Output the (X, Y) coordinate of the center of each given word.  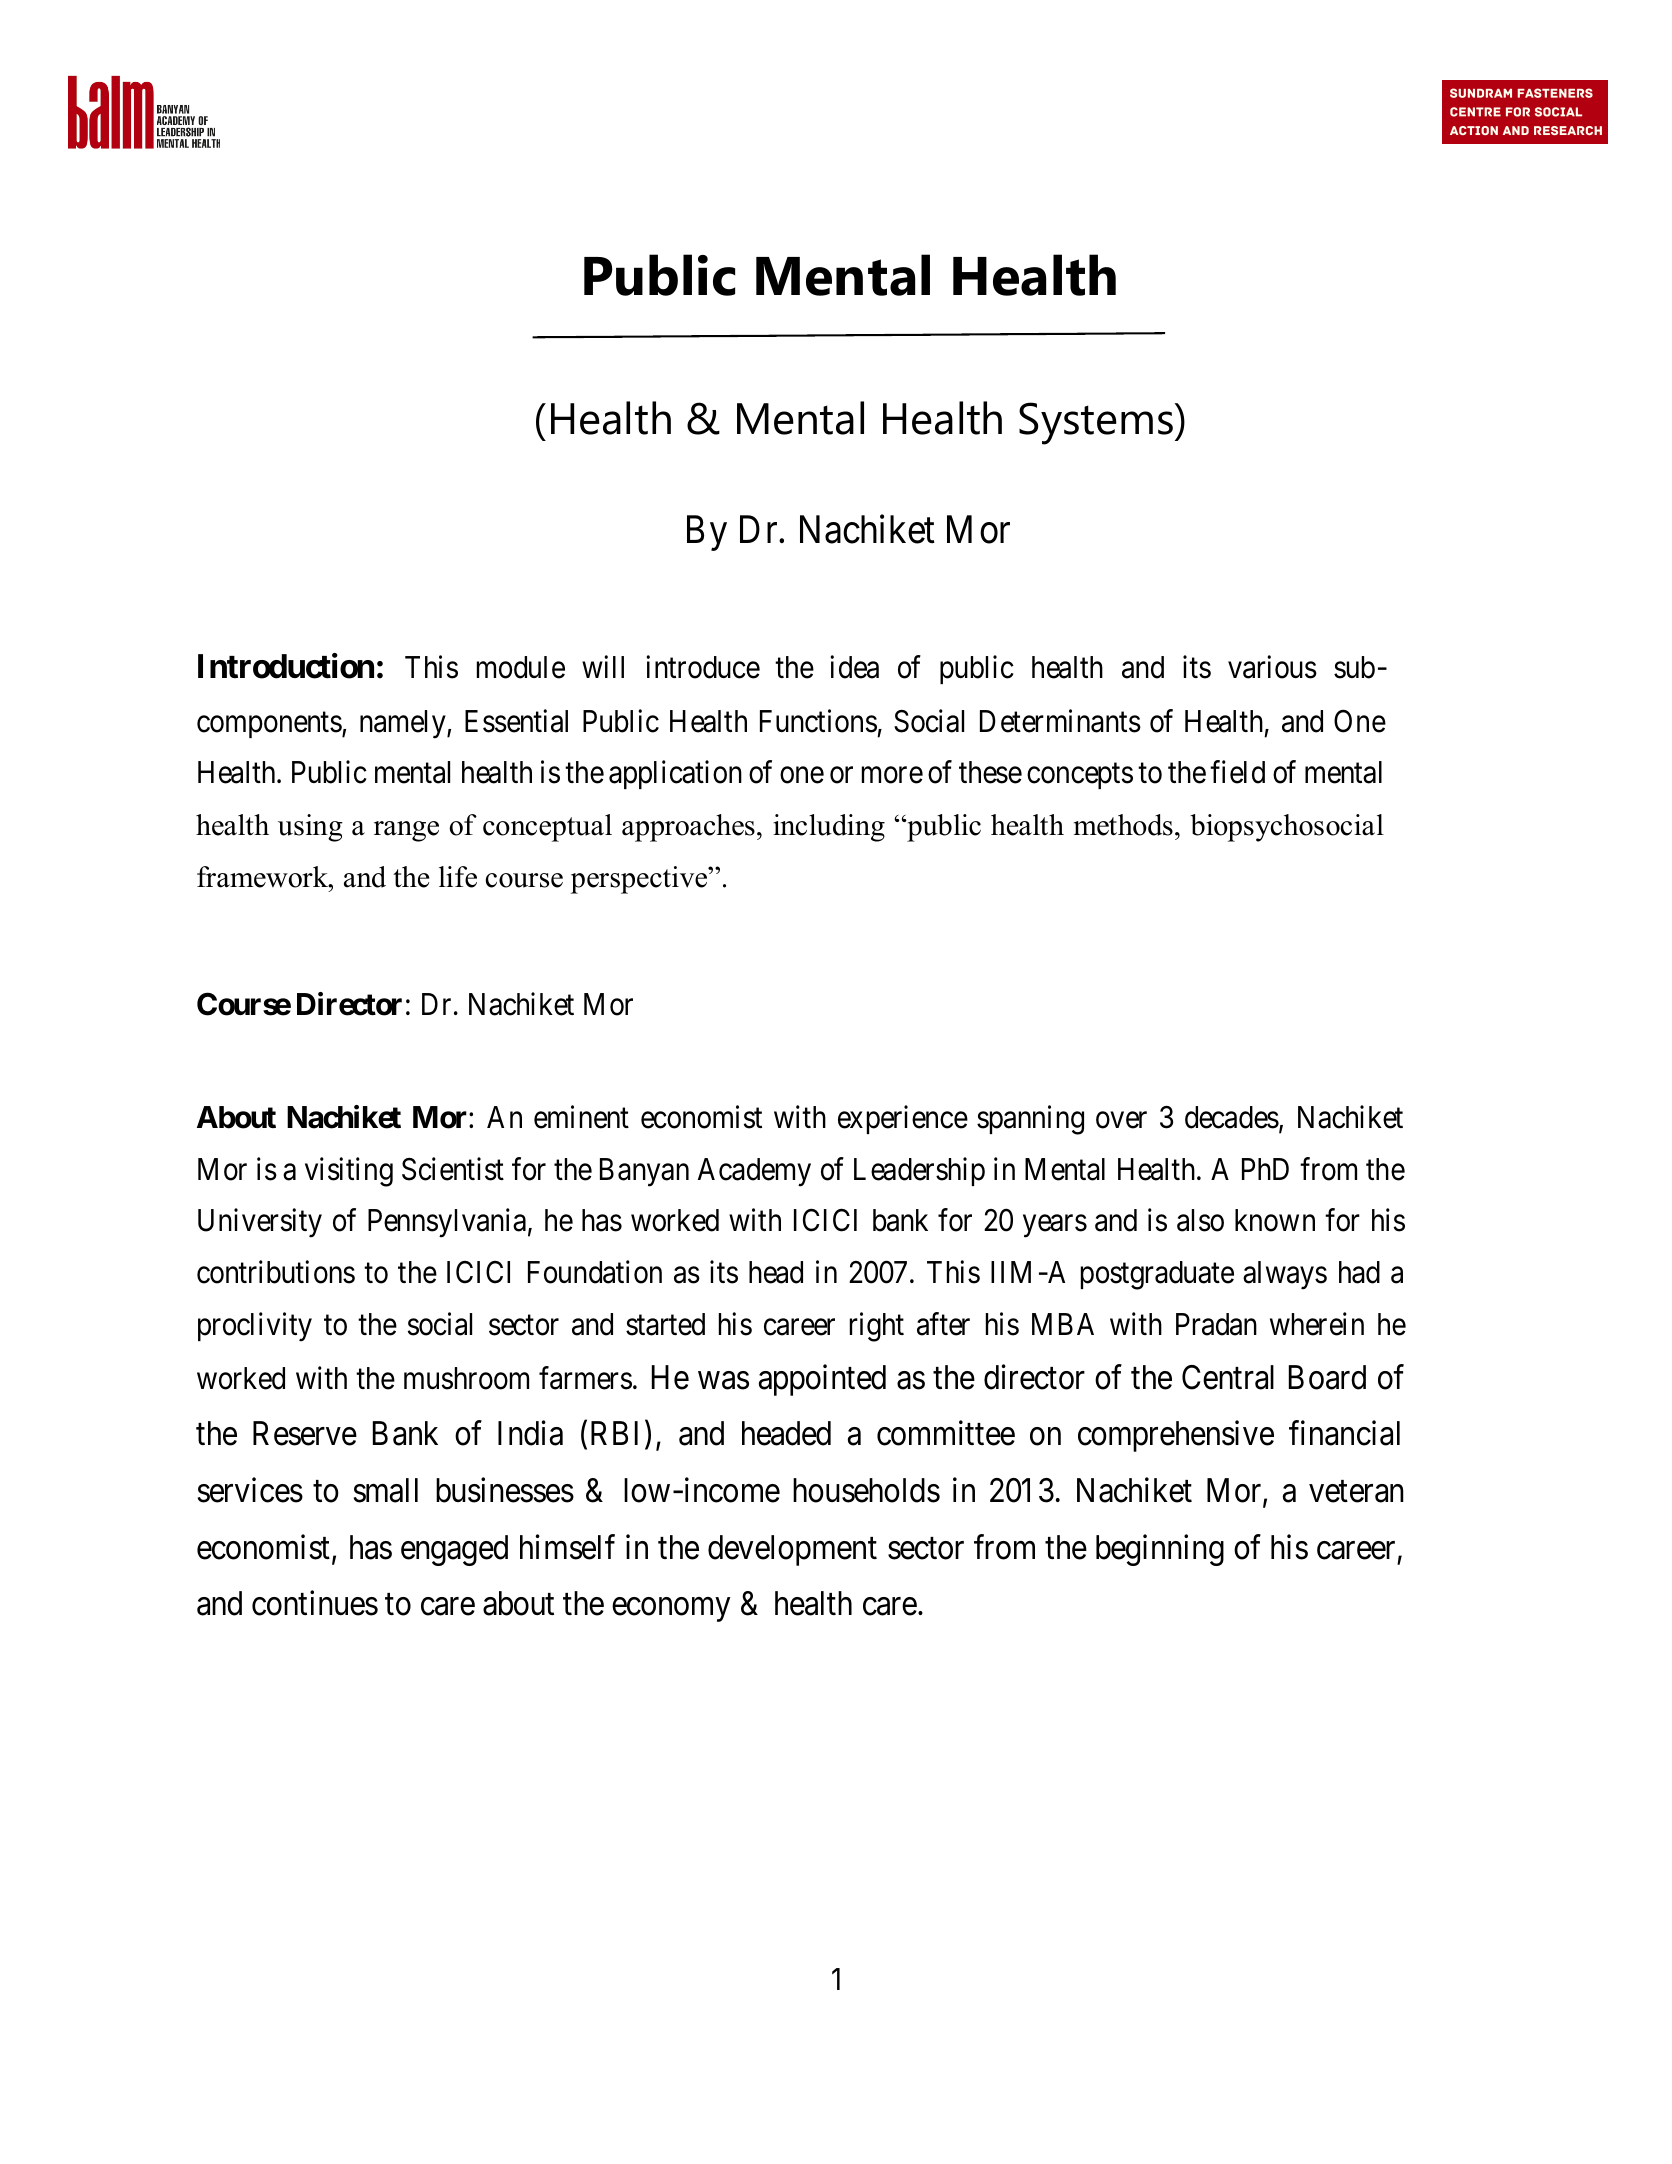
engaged (454, 1550)
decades (1232, 1117)
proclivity (255, 1327)
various (1272, 667)
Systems (1097, 423)
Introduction (286, 666)
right (877, 1327)
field (1237, 772)
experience (903, 1119)
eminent (581, 1117)
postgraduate (1157, 1275)
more (892, 775)
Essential (516, 721)
